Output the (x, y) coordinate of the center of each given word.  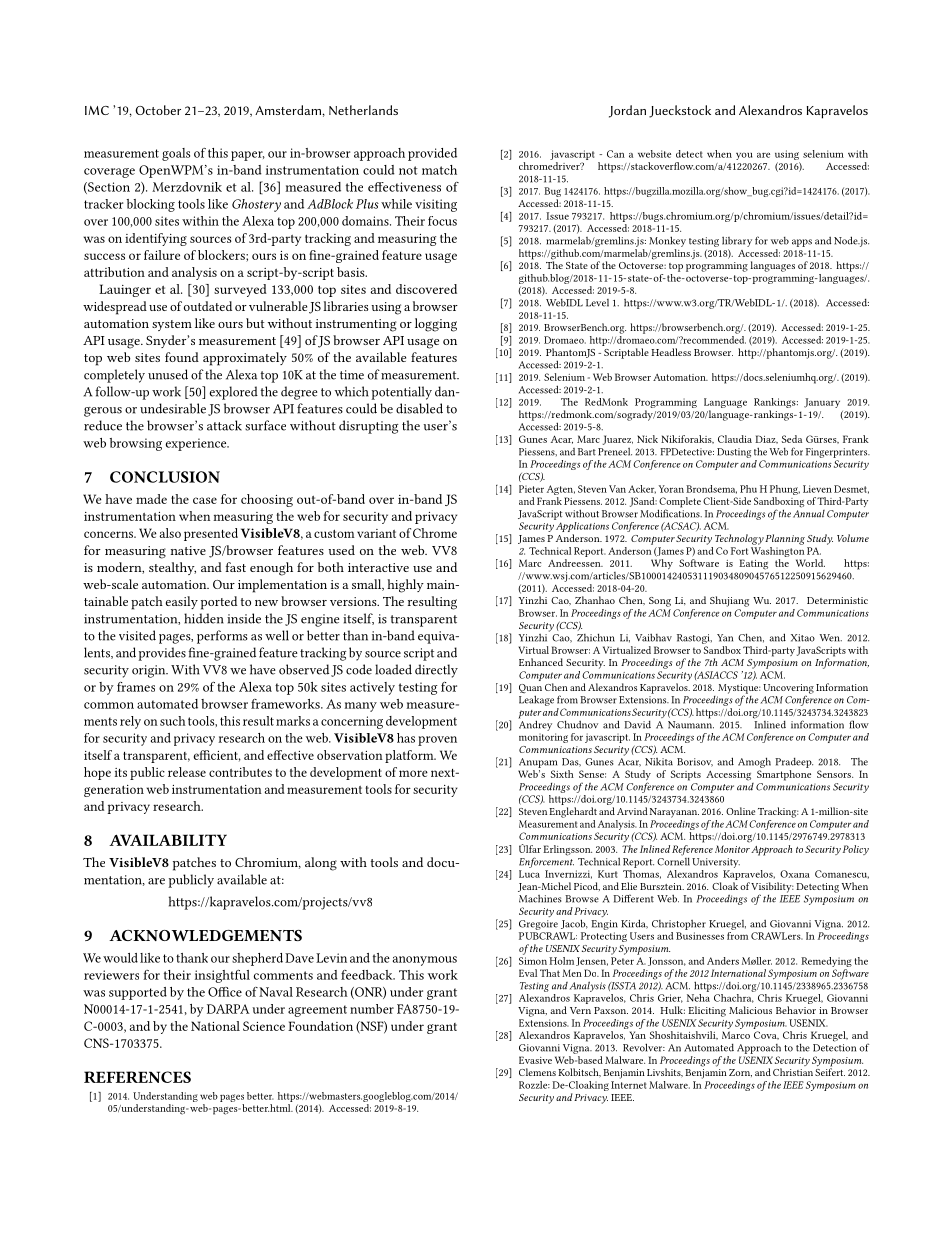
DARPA (228, 1009)
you (744, 156)
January (822, 403)
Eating (753, 564)
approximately (245, 359)
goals (176, 154)
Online (740, 811)
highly (405, 586)
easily (182, 602)
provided (432, 154)
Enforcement (546, 861)
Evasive (535, 1060)
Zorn (740, 1073)
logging (436, 325)
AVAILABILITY (168, 840)
